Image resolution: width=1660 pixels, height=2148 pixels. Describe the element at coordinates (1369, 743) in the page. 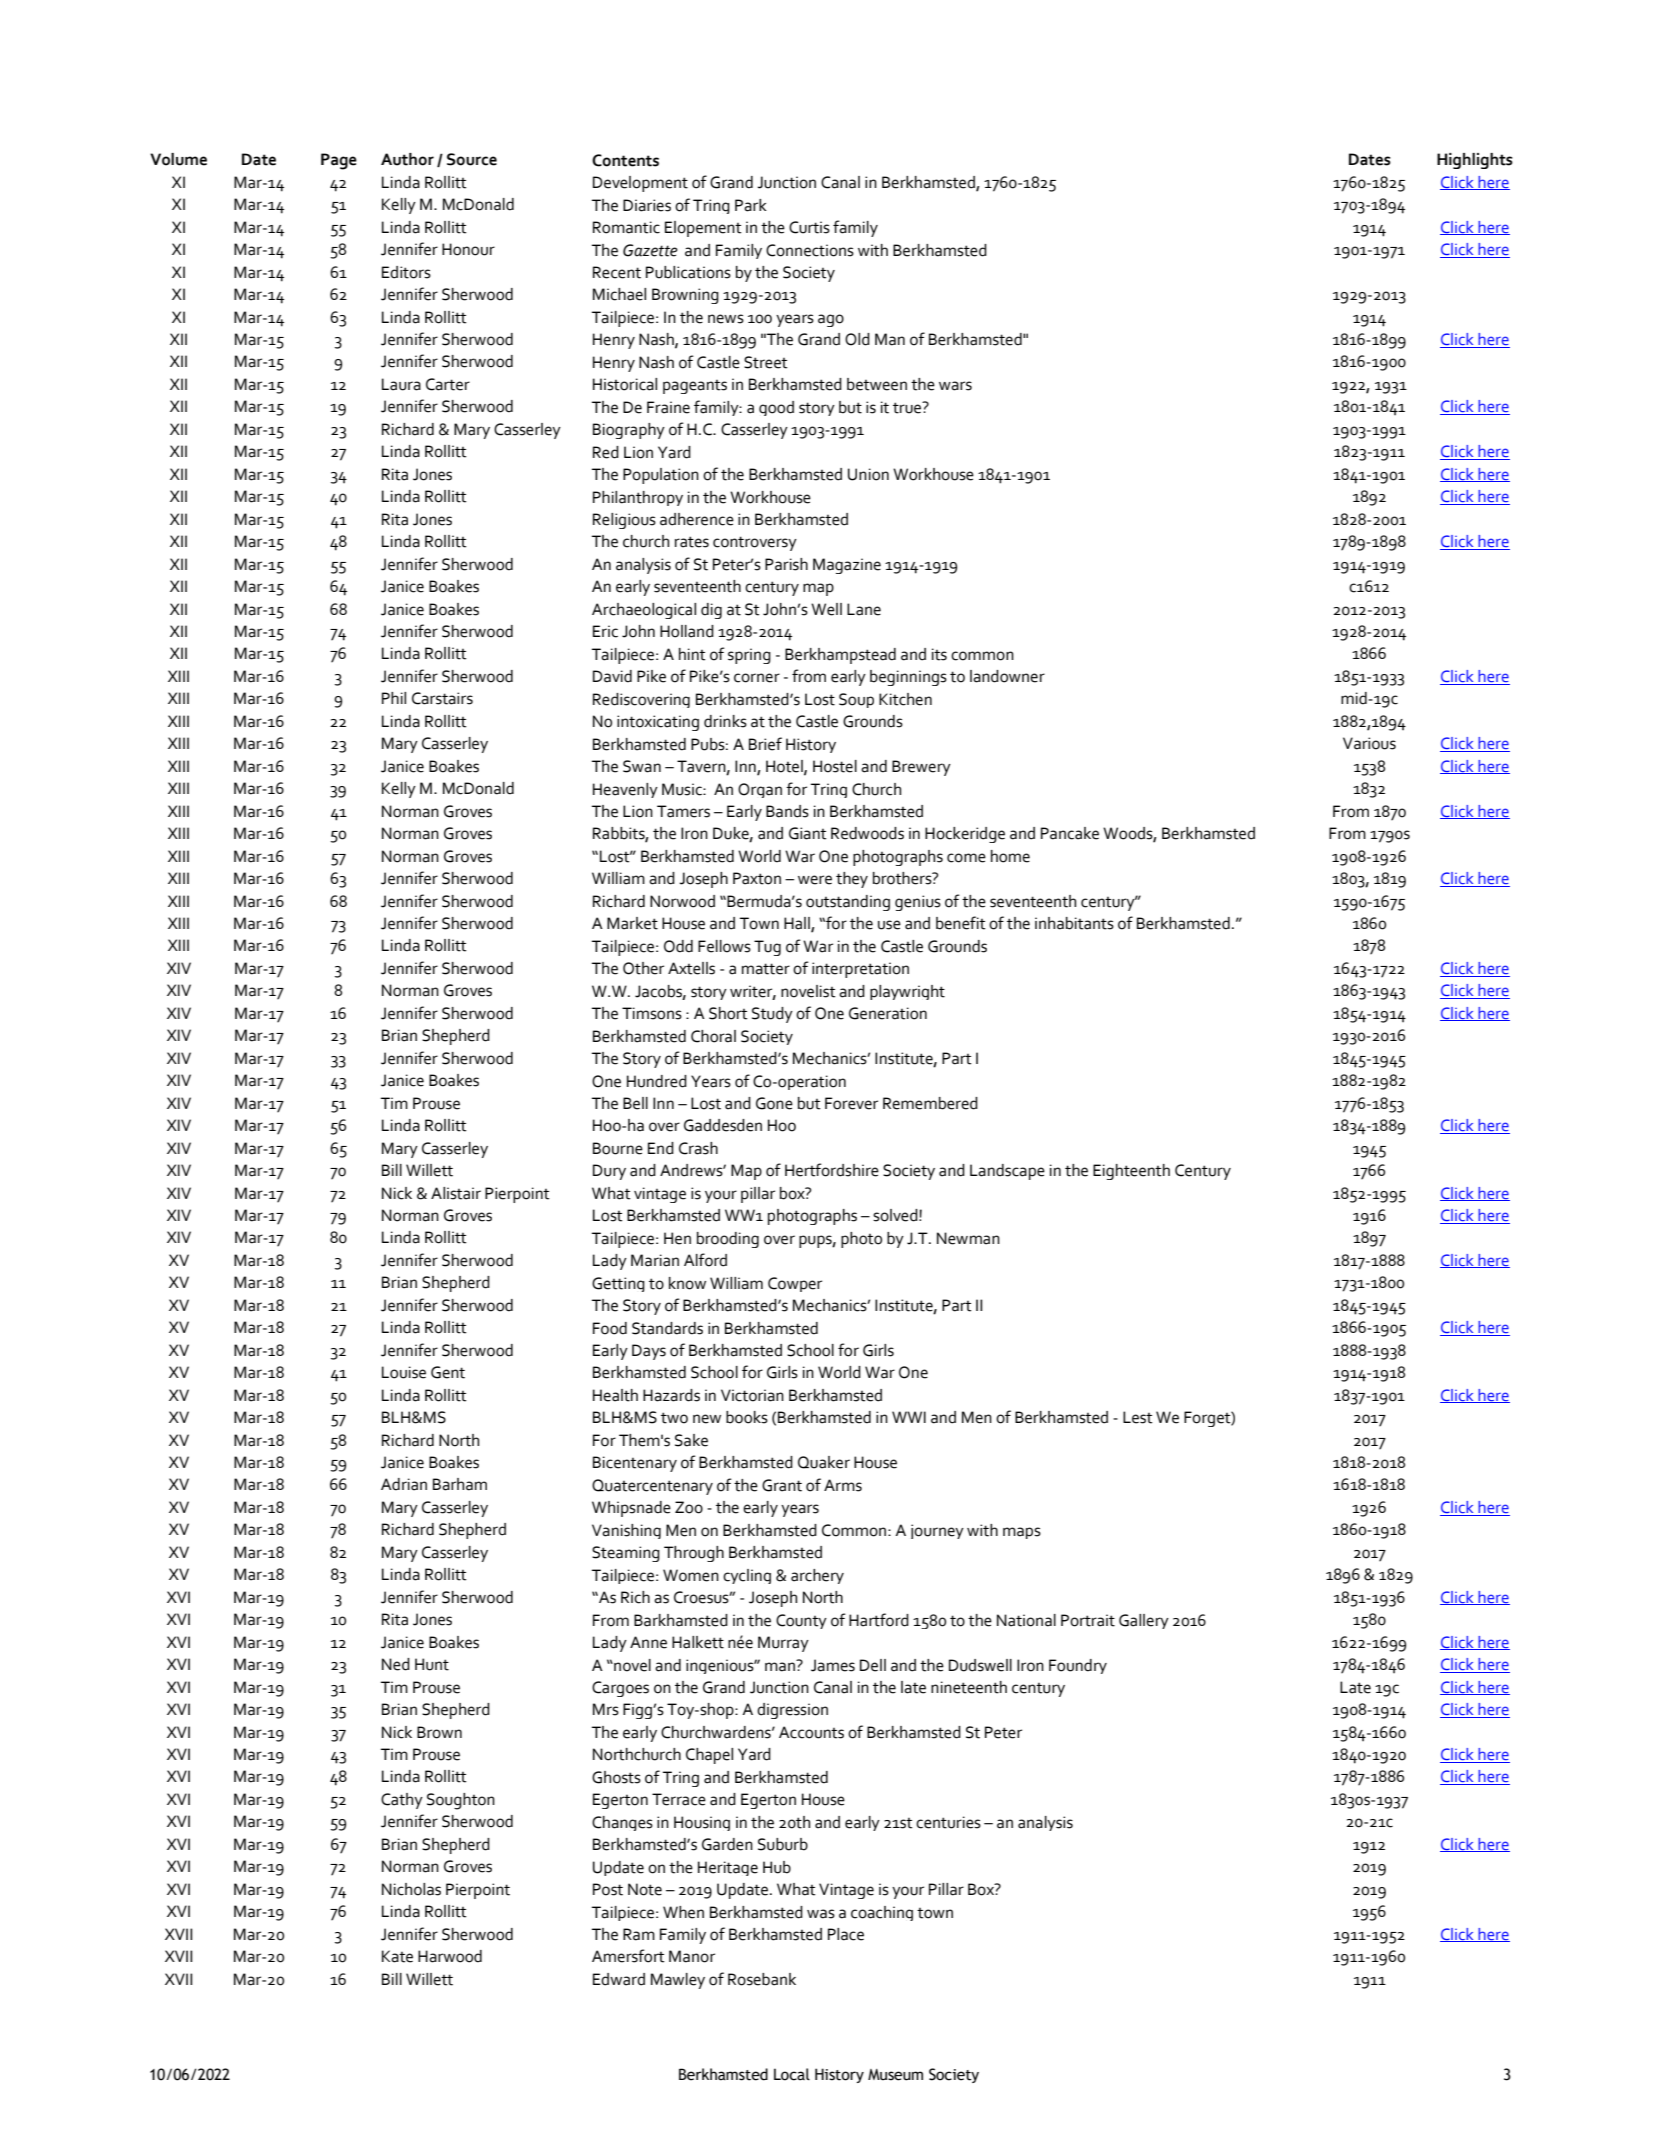

I see `Various` at that location.
